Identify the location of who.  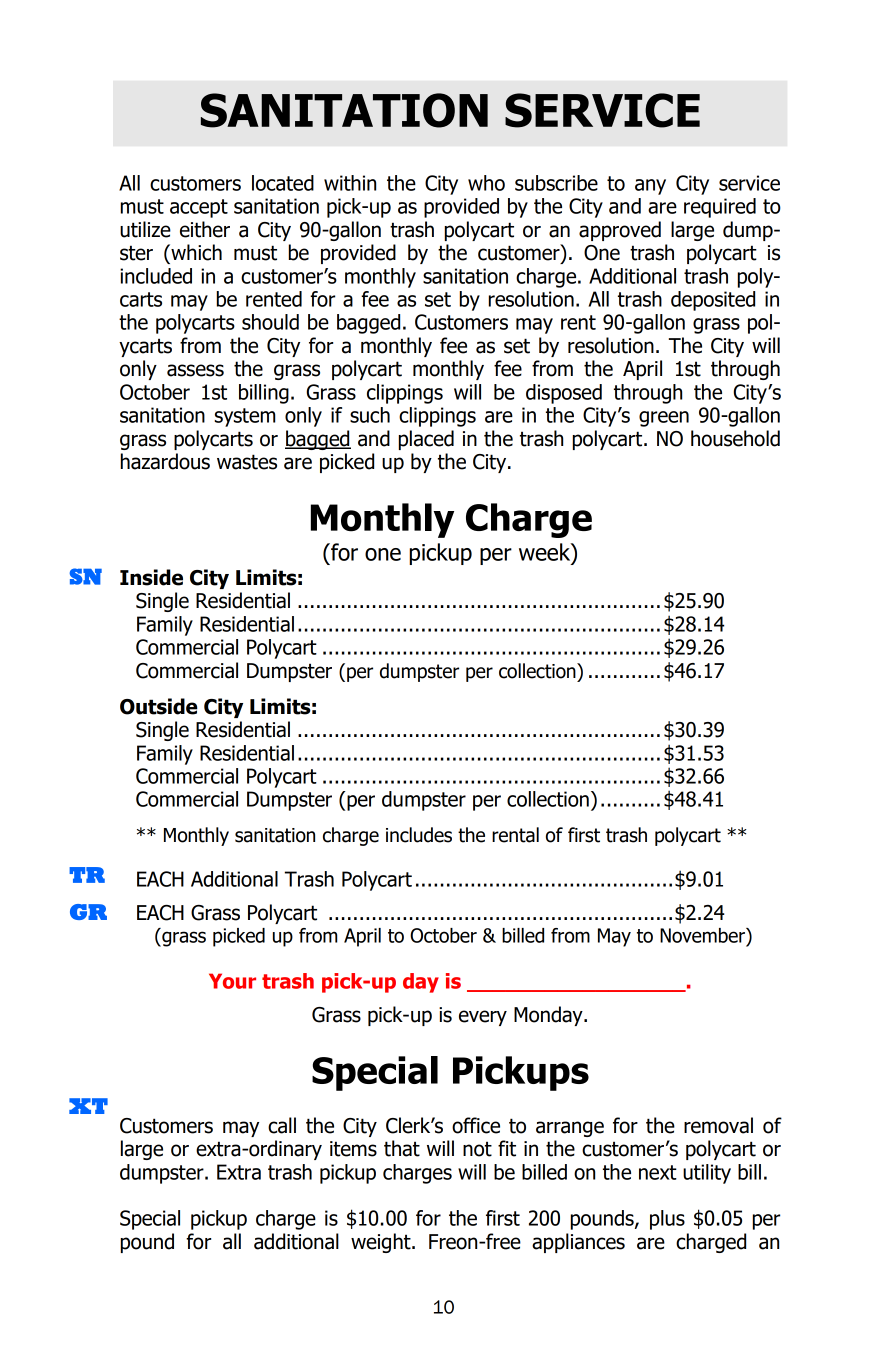
(486, 183).
